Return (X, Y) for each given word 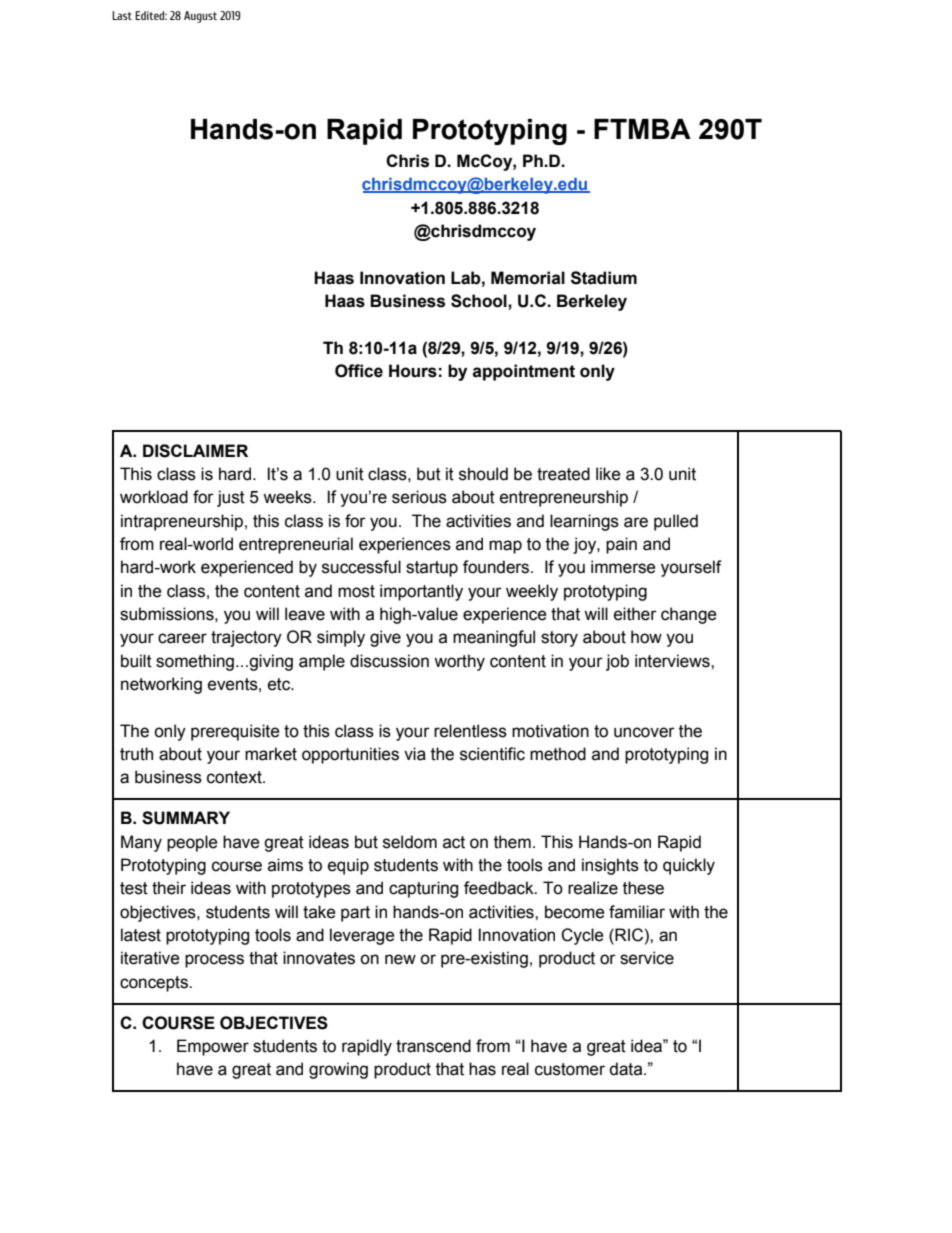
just (231, 498)
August (200, 17)
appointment (524, 372)
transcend (433, 1046)
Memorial (528, 278)
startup (432, 569)
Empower (213, 1047)
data (627, 1069)
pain (621, 545)
